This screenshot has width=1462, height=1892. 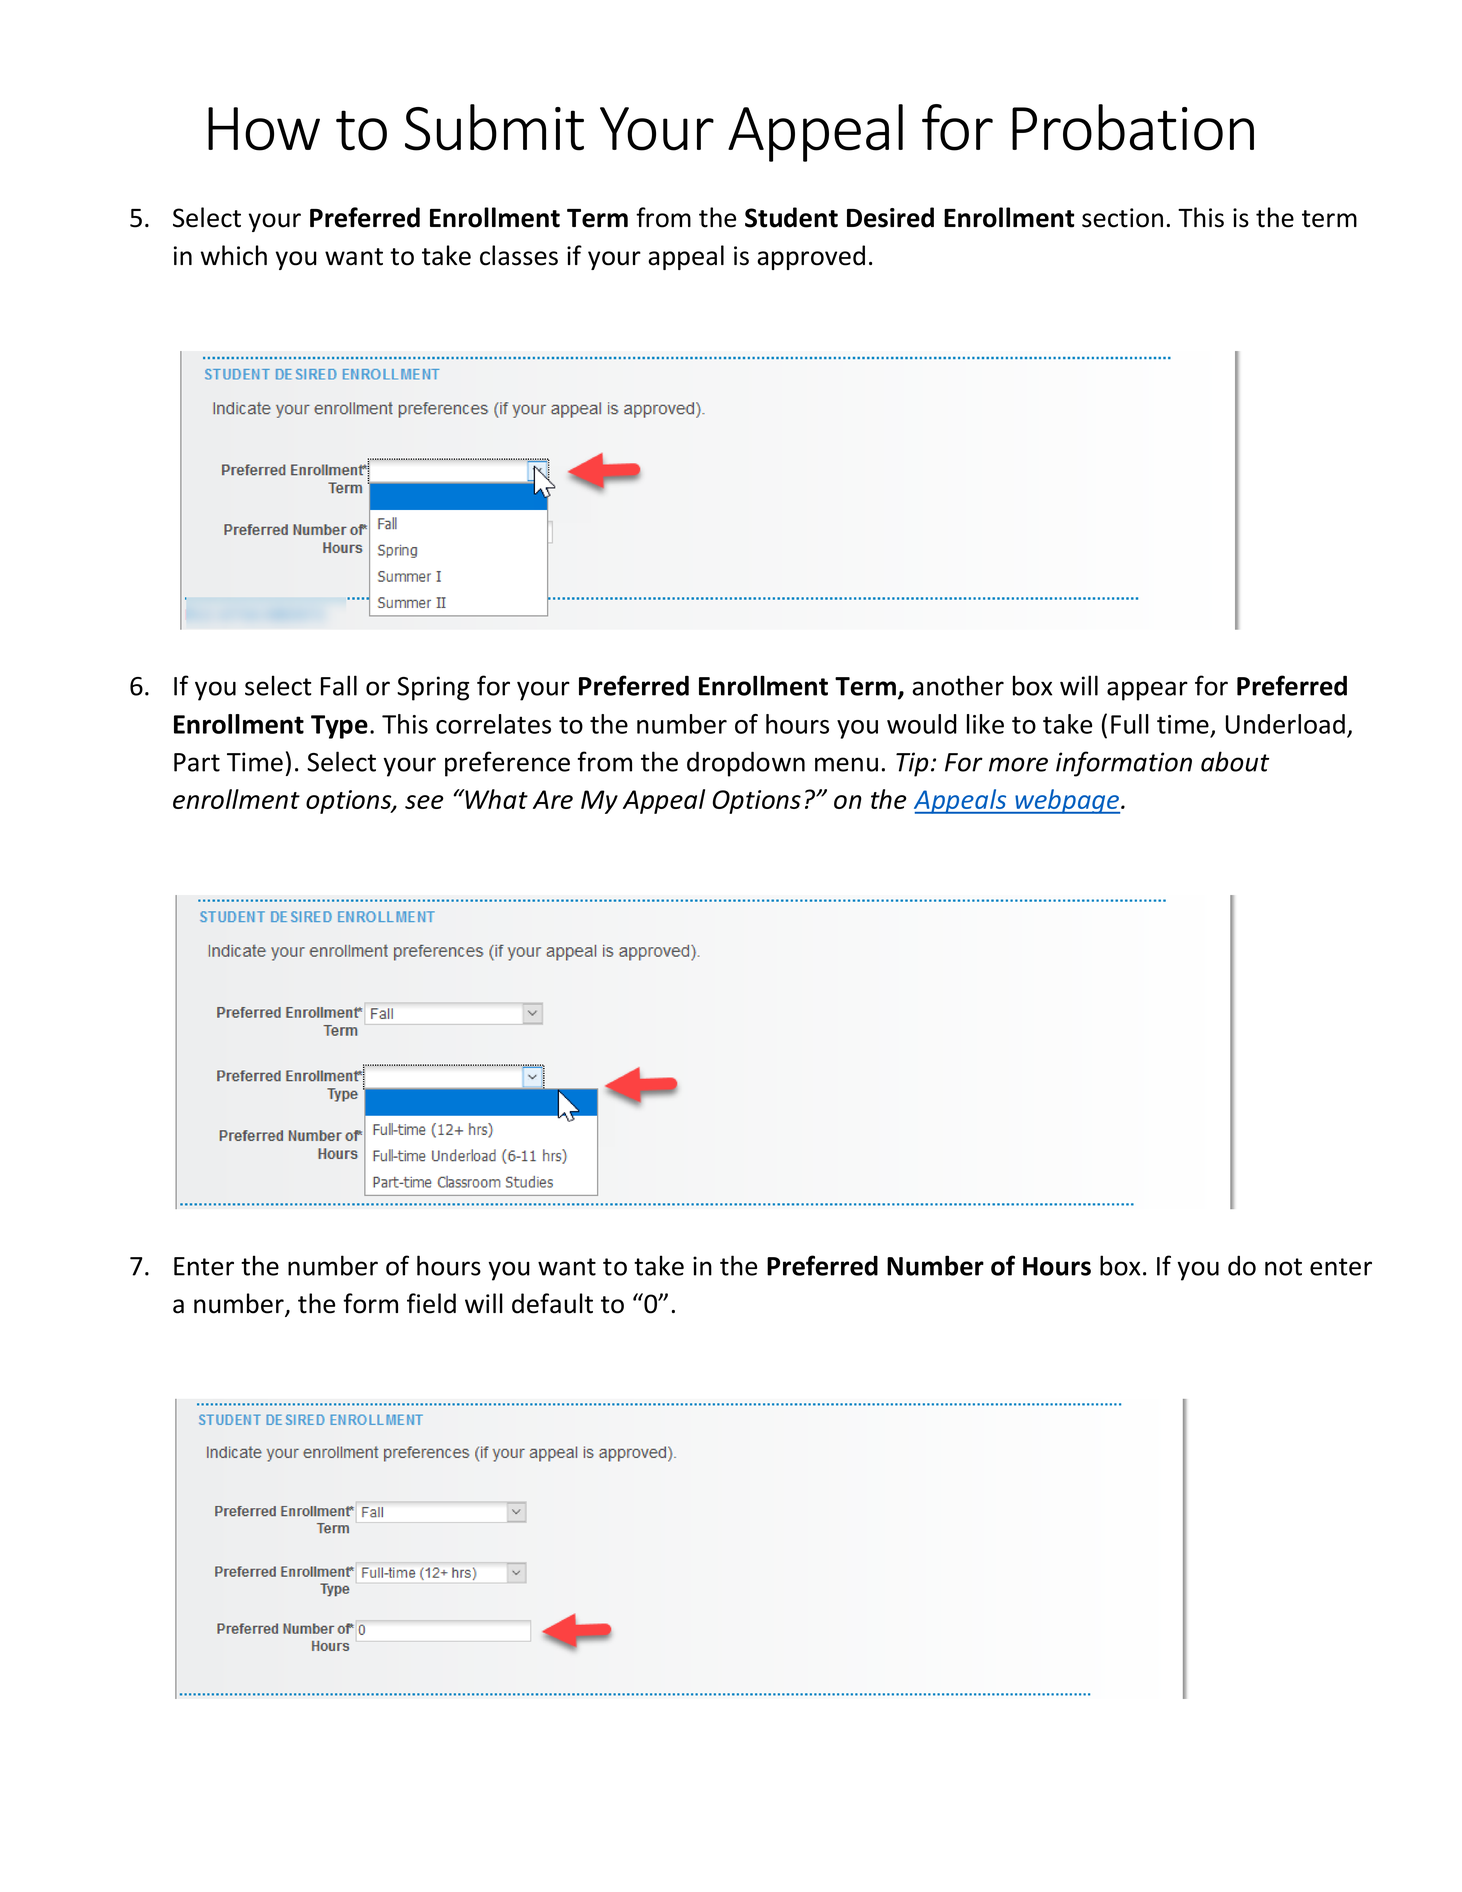 I want to click on default, so click(x=552, y=1303).
